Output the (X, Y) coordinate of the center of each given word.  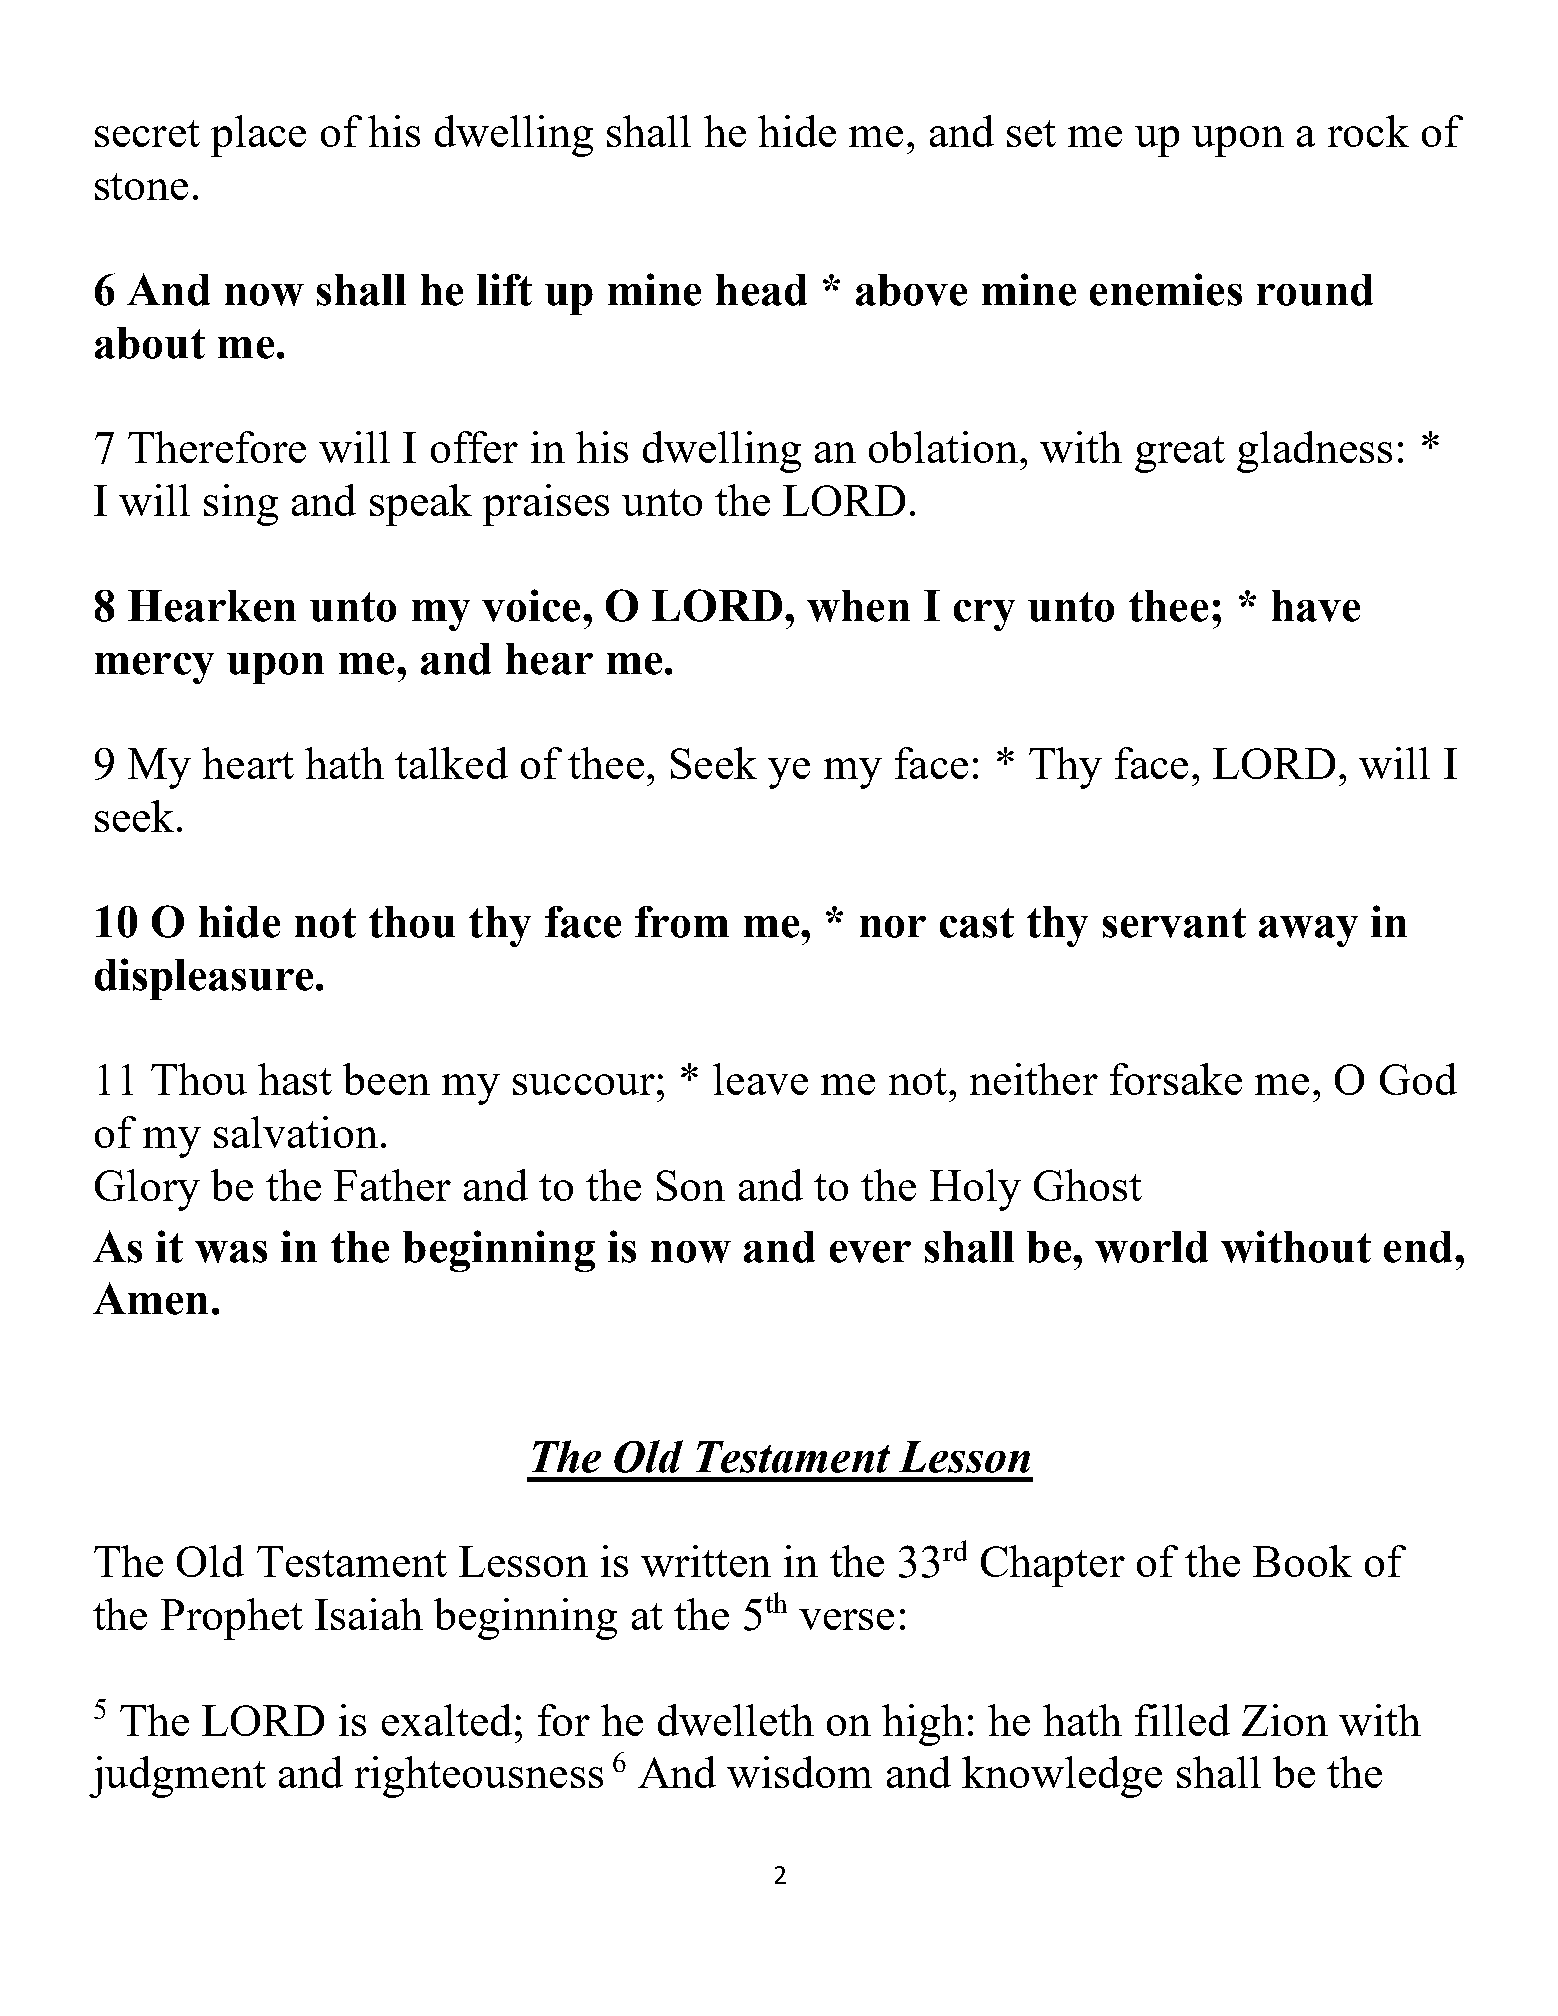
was (231, 1252)
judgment (177, 1777)
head (761, 290)
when (858, 606)
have (1316, 606)
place (258, 136)
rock (1368, 131)
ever (870, 1252)
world (1151, 1247)
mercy (154, 668)
